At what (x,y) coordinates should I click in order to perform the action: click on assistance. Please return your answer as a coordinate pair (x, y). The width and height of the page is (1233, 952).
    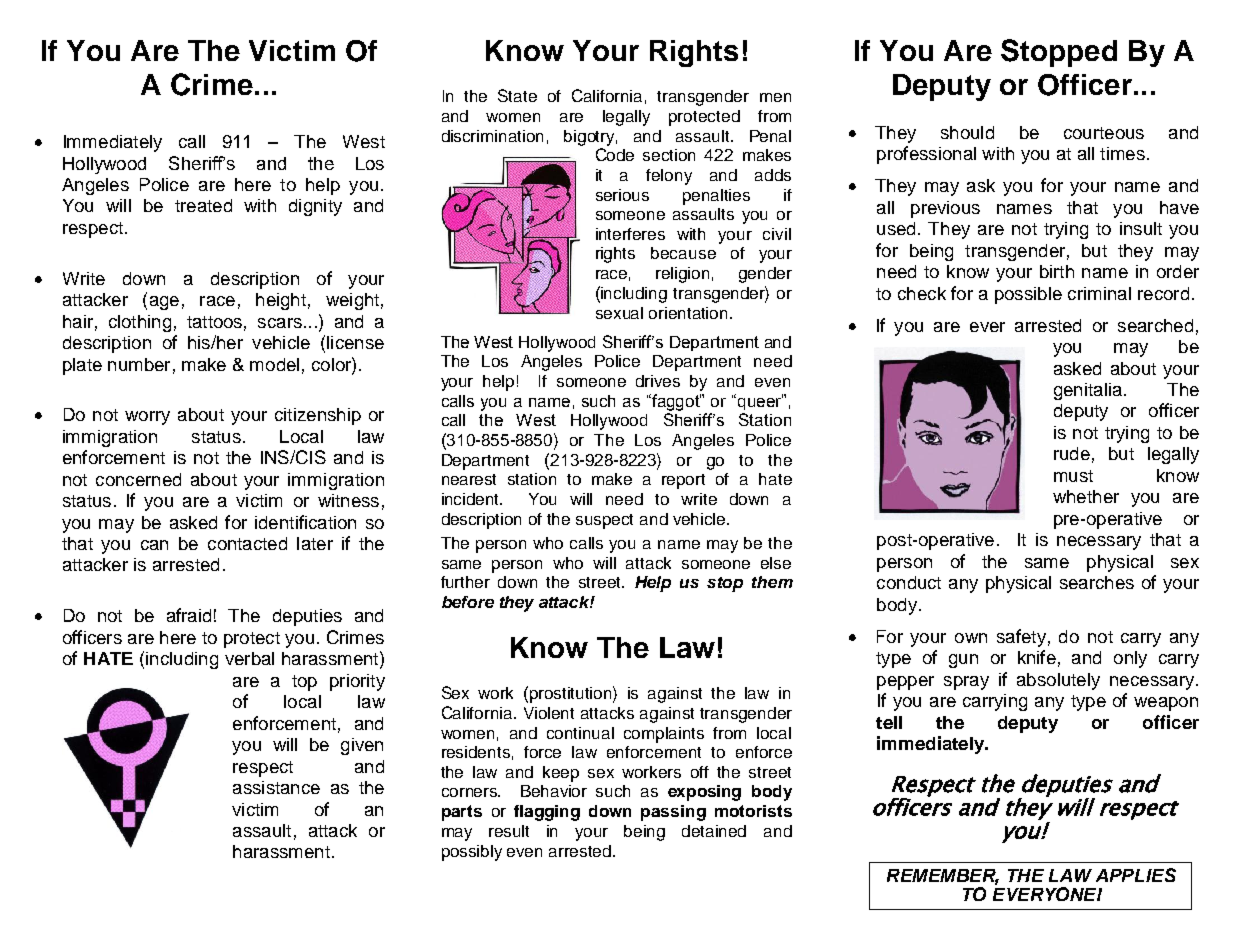
    Looking at the image, I should click on (276, 787).
